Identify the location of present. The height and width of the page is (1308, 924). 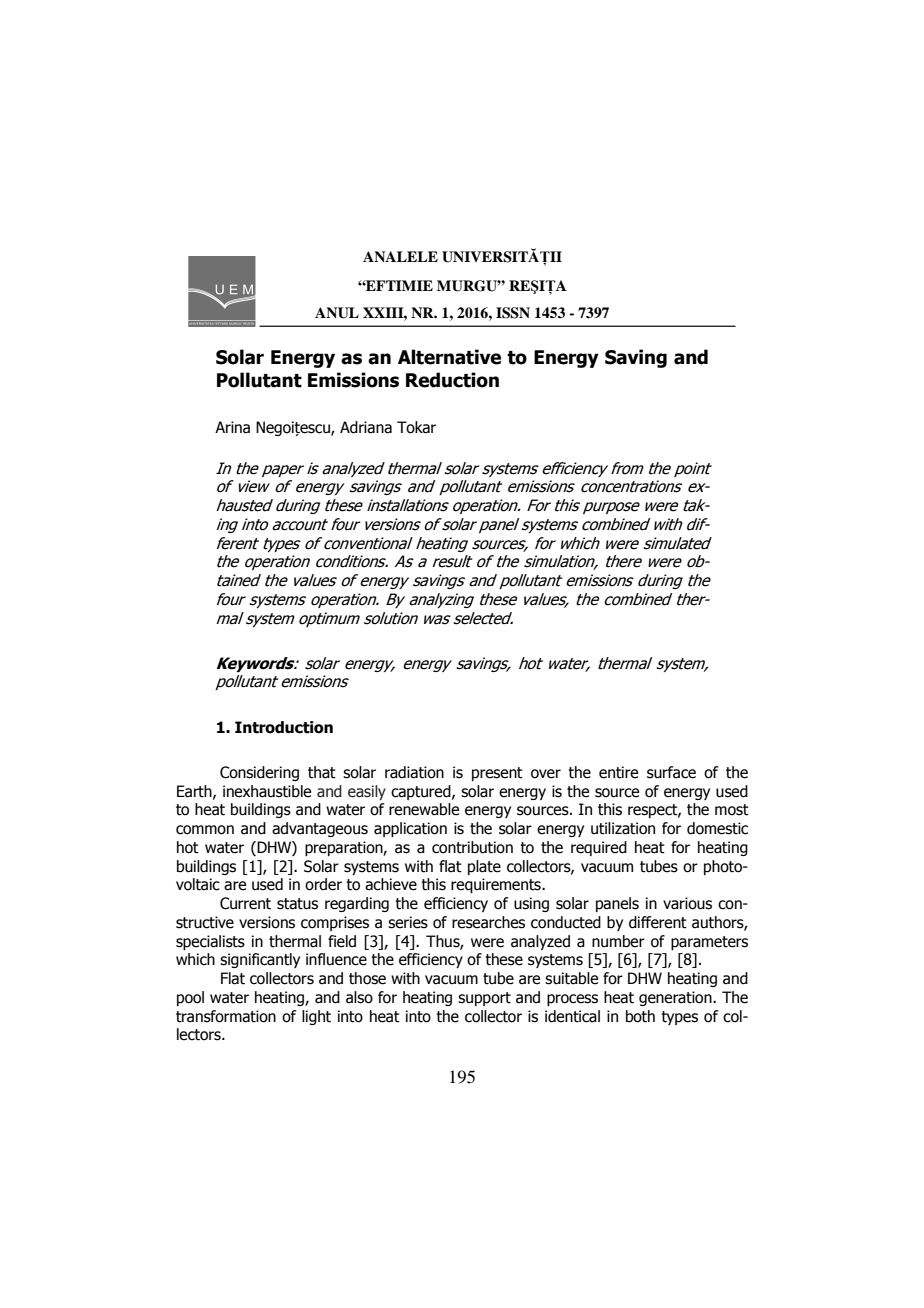
(497, 774).
